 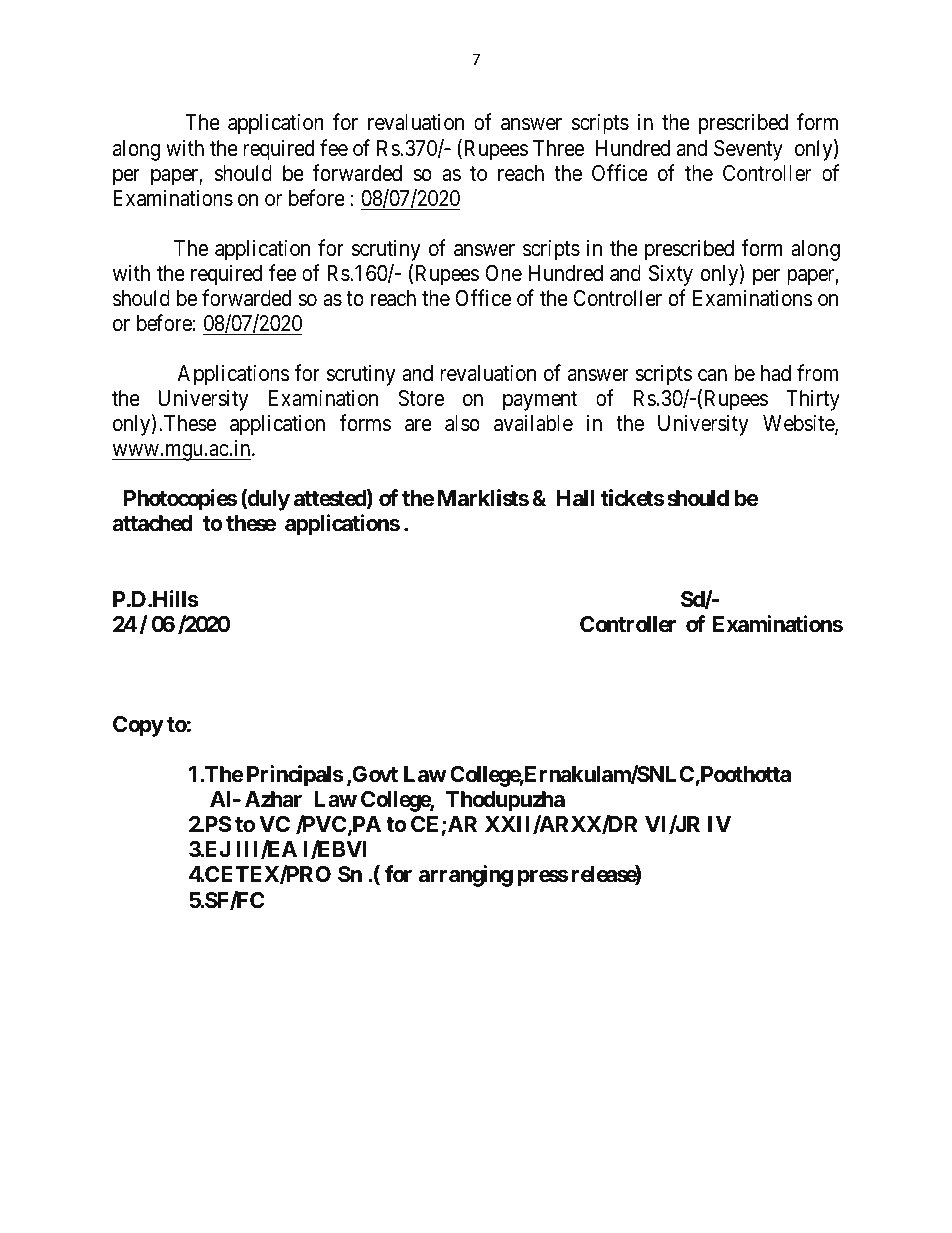 What do you see at coordinates (712, 375) in the screenshot?
I see `can` at bounding box center [712, 375].
